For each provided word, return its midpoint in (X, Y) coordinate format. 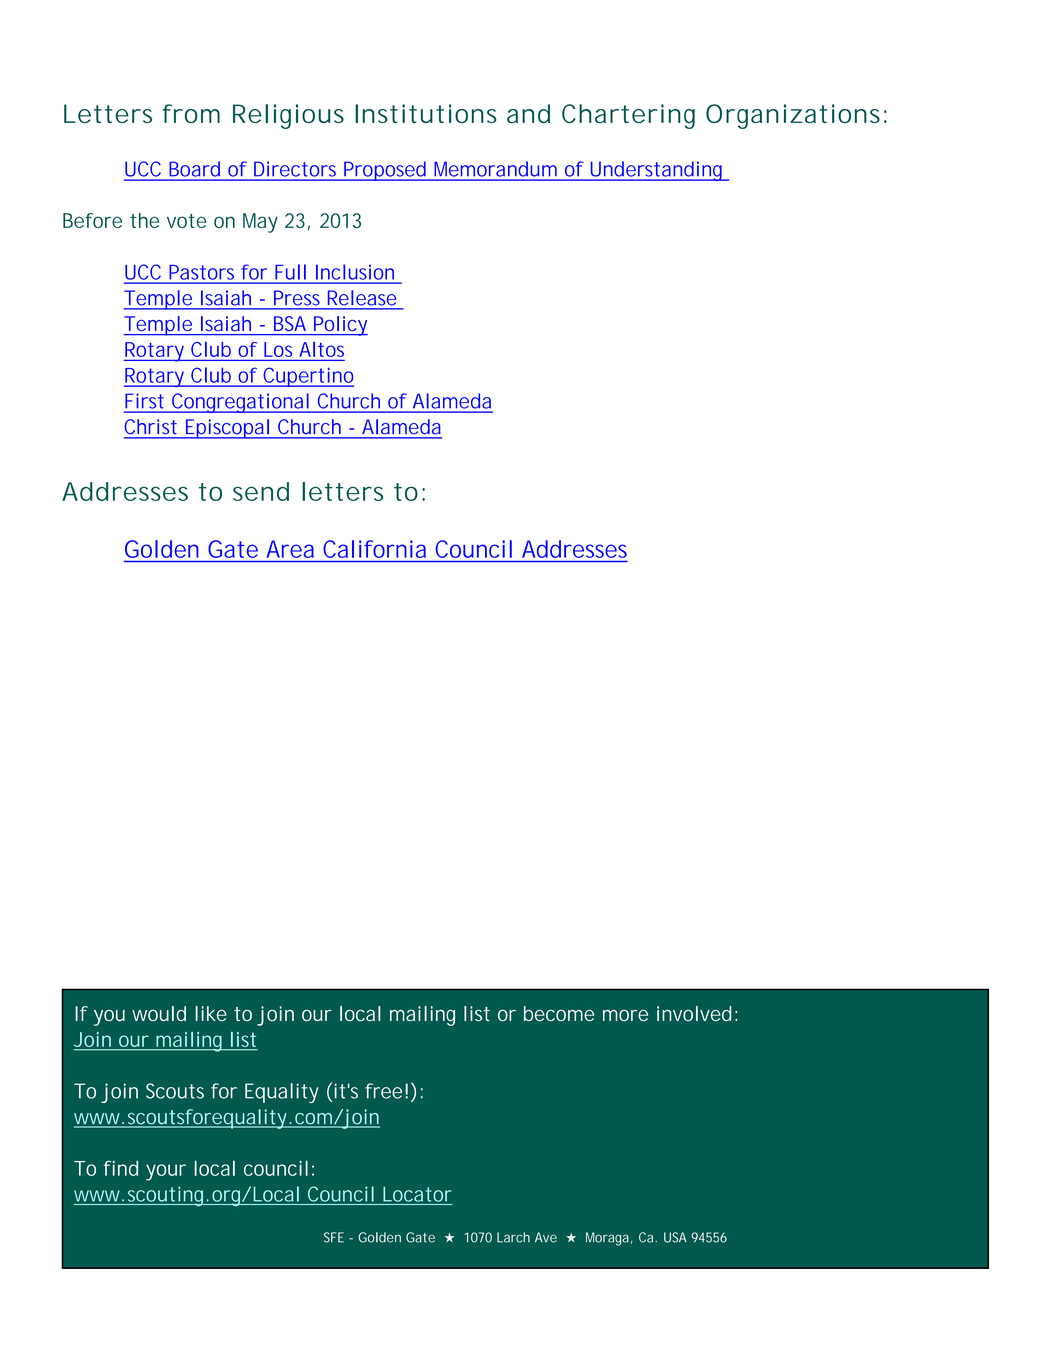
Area (290, 549)
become (559, 1013)
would (159, 1013)
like (211, 1013)
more (625, 1015)
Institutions (426, 113)
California (375, 549)
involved (694, 1013)
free (383, 1091)
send (261, 491)
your (166, 1172)
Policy (340, 326)
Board (195, 169)
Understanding (656, 171)
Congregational (240, 403)
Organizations (793, 116)
